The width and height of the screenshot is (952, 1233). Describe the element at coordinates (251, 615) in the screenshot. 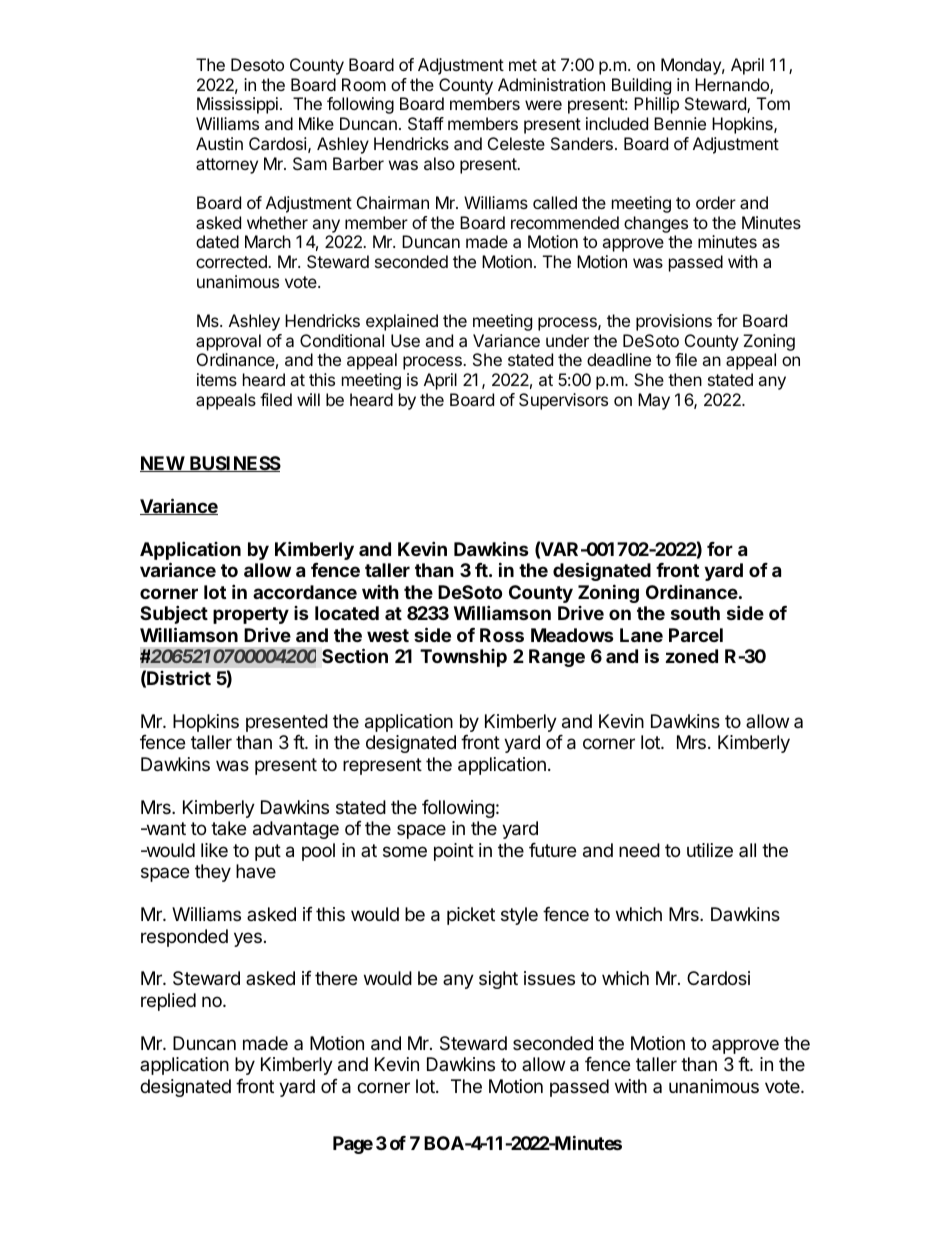

I see `property` at that location.
